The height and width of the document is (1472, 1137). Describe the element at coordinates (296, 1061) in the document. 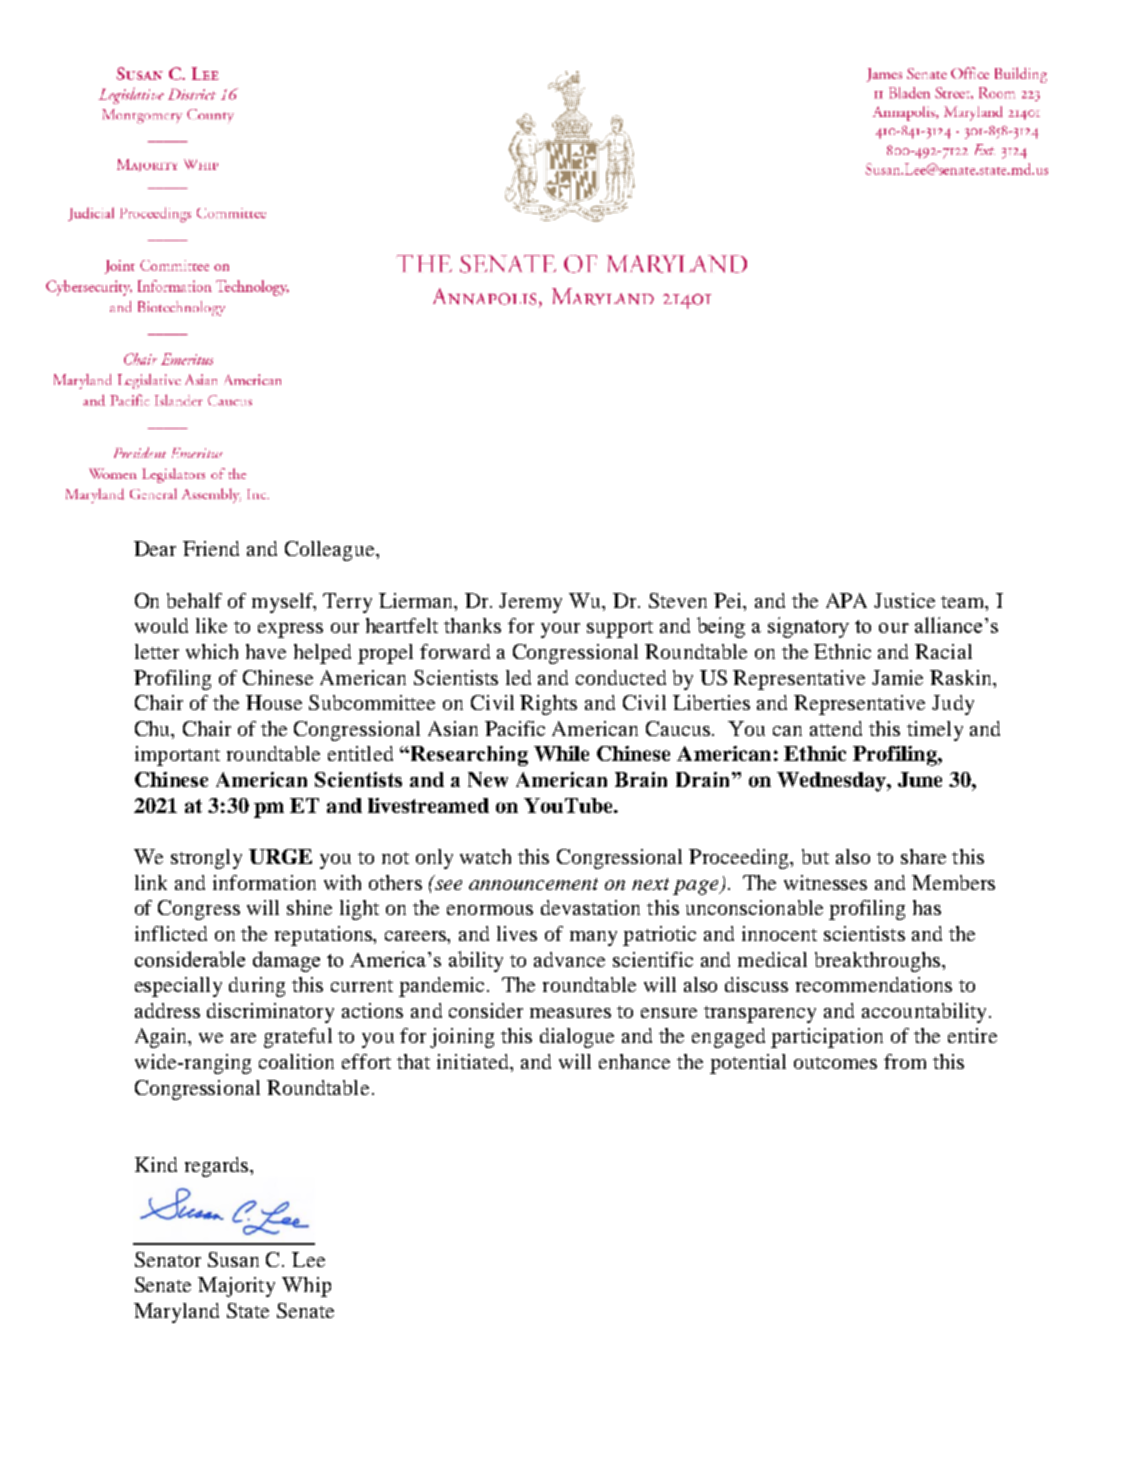

I see `coalition` at that location.
